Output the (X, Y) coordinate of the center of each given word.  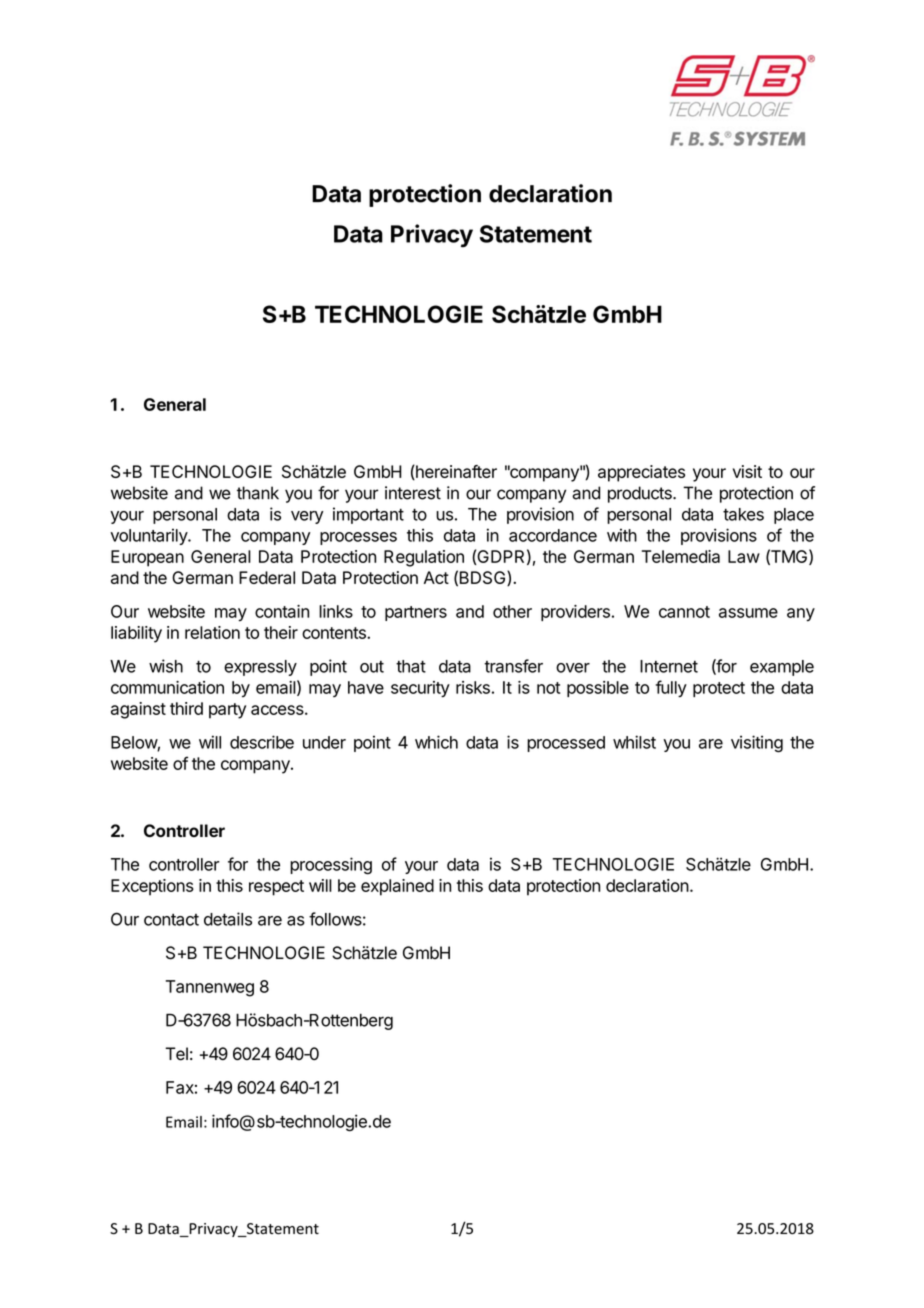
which (436, 742)
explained (397, 887)
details (228, 919)
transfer (513, 666)
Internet (669, 666)
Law (744, 556)
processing (331, 866)
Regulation (424, 558)
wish (166, 666)
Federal (267, 577)
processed (566, 744)
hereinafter (455, 472)
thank (258, 493)
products (641, 494)
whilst (634, 742)
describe (262, 742)
